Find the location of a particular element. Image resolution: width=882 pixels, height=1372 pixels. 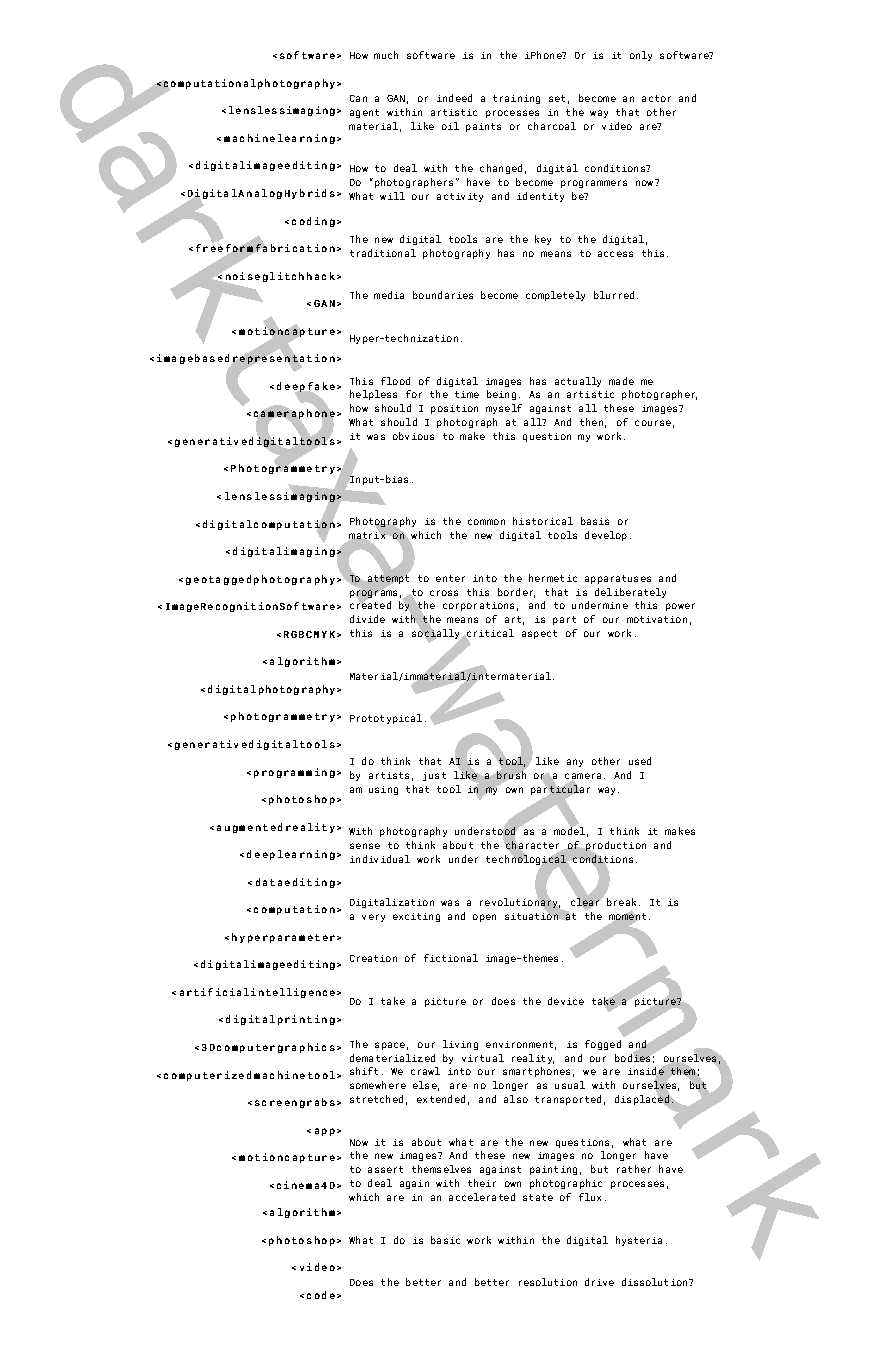

break is located at coordinates (623, 902).
